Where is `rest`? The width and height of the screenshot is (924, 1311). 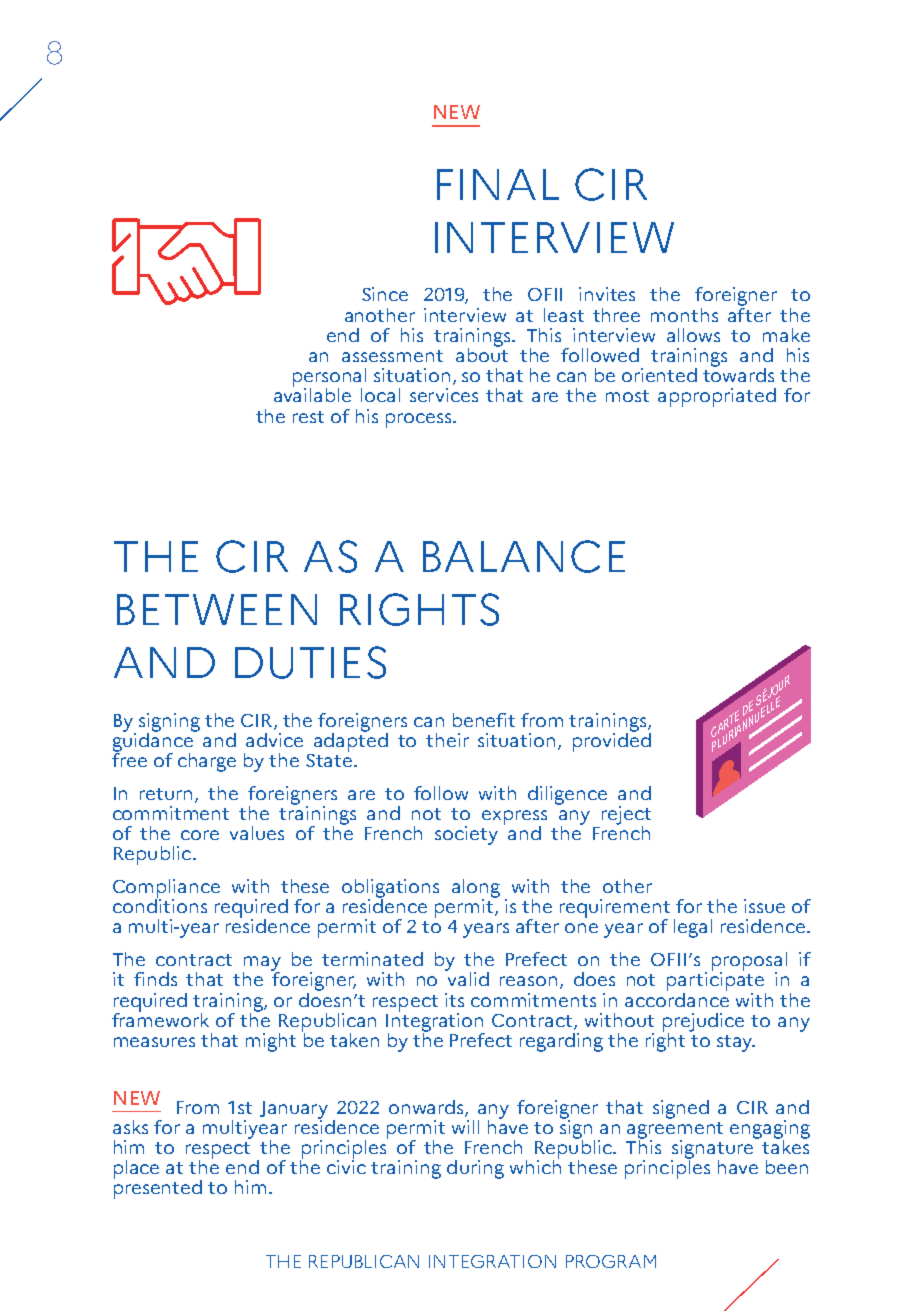 rest is located at coordinates (308, 417).
